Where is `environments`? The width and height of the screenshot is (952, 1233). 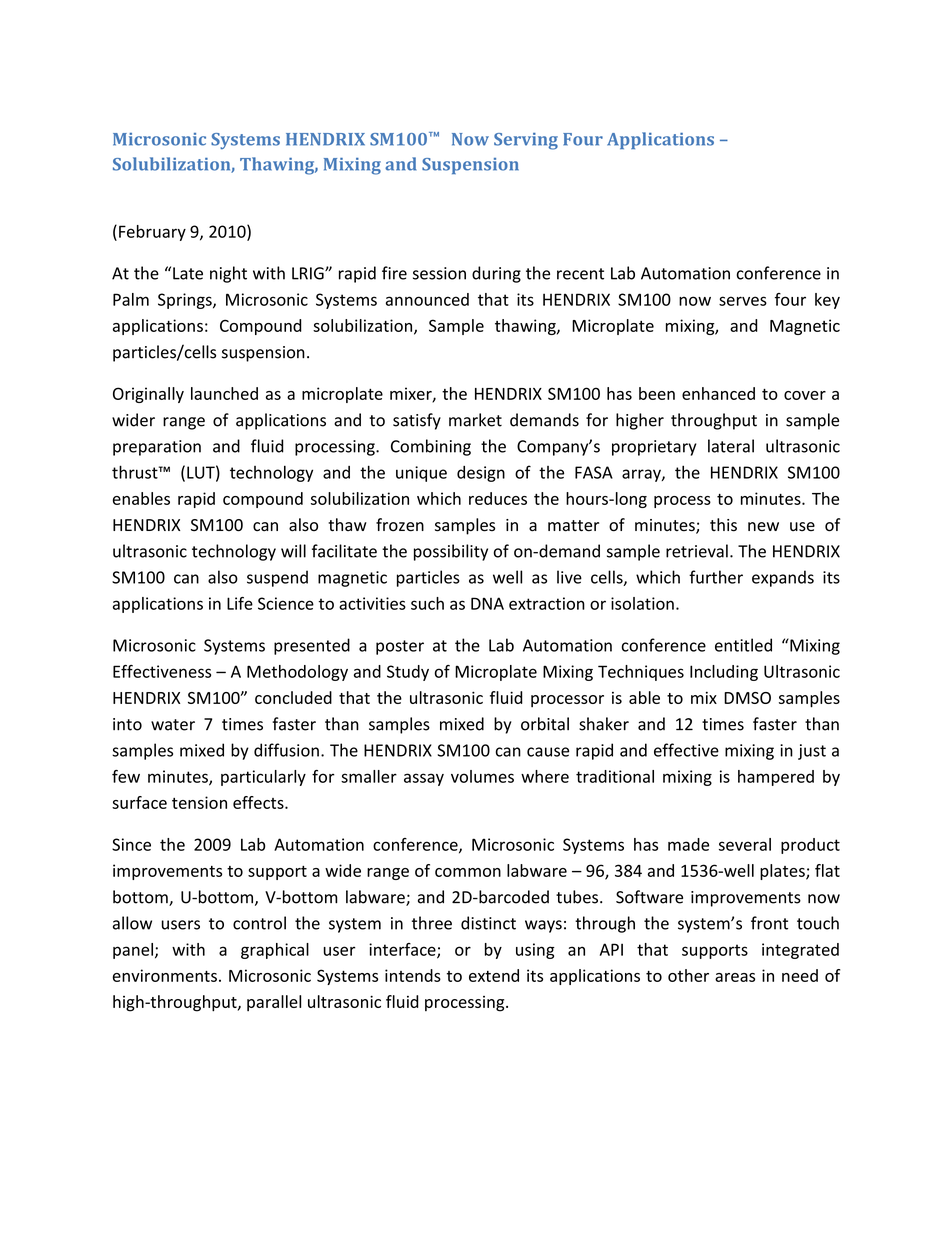
environments is located at coordinates (165, 975).
